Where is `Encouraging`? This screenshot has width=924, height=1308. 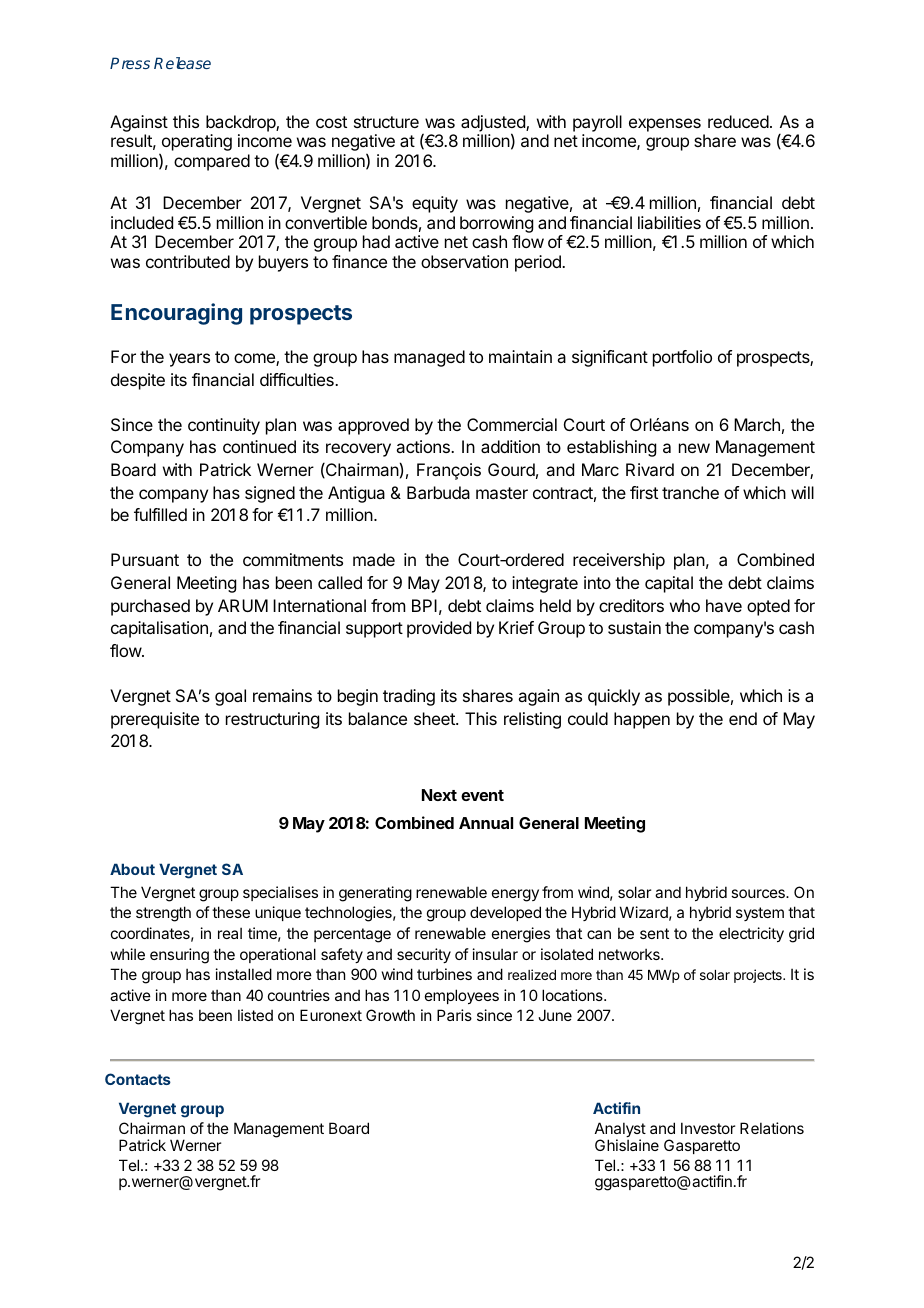
Encouraging is located at coordinates (176, 314).
